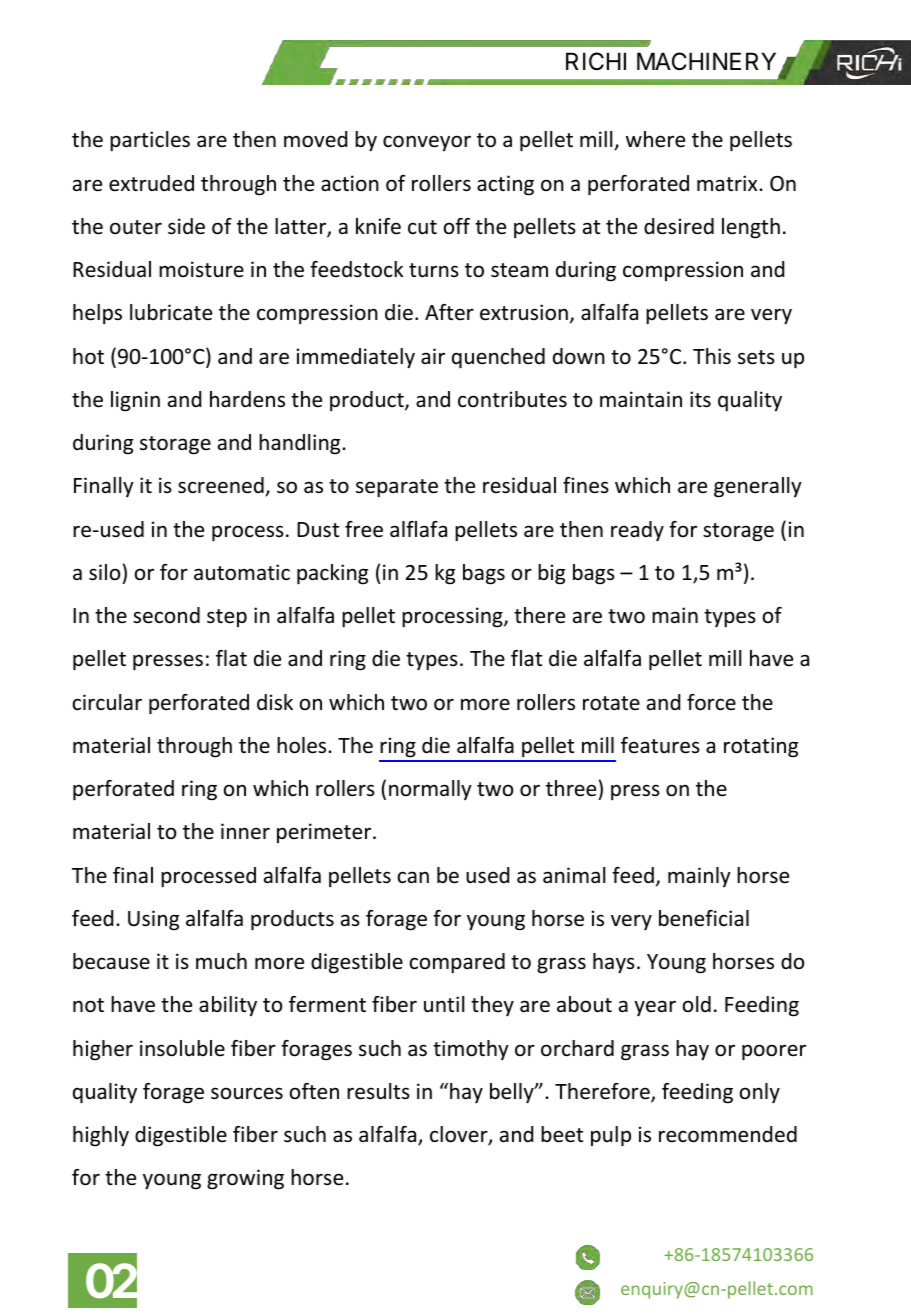 The height and width of the document is (1316, 911). Describe the element at coordinates (332, 574) in the document. I see `packing` at that location.
